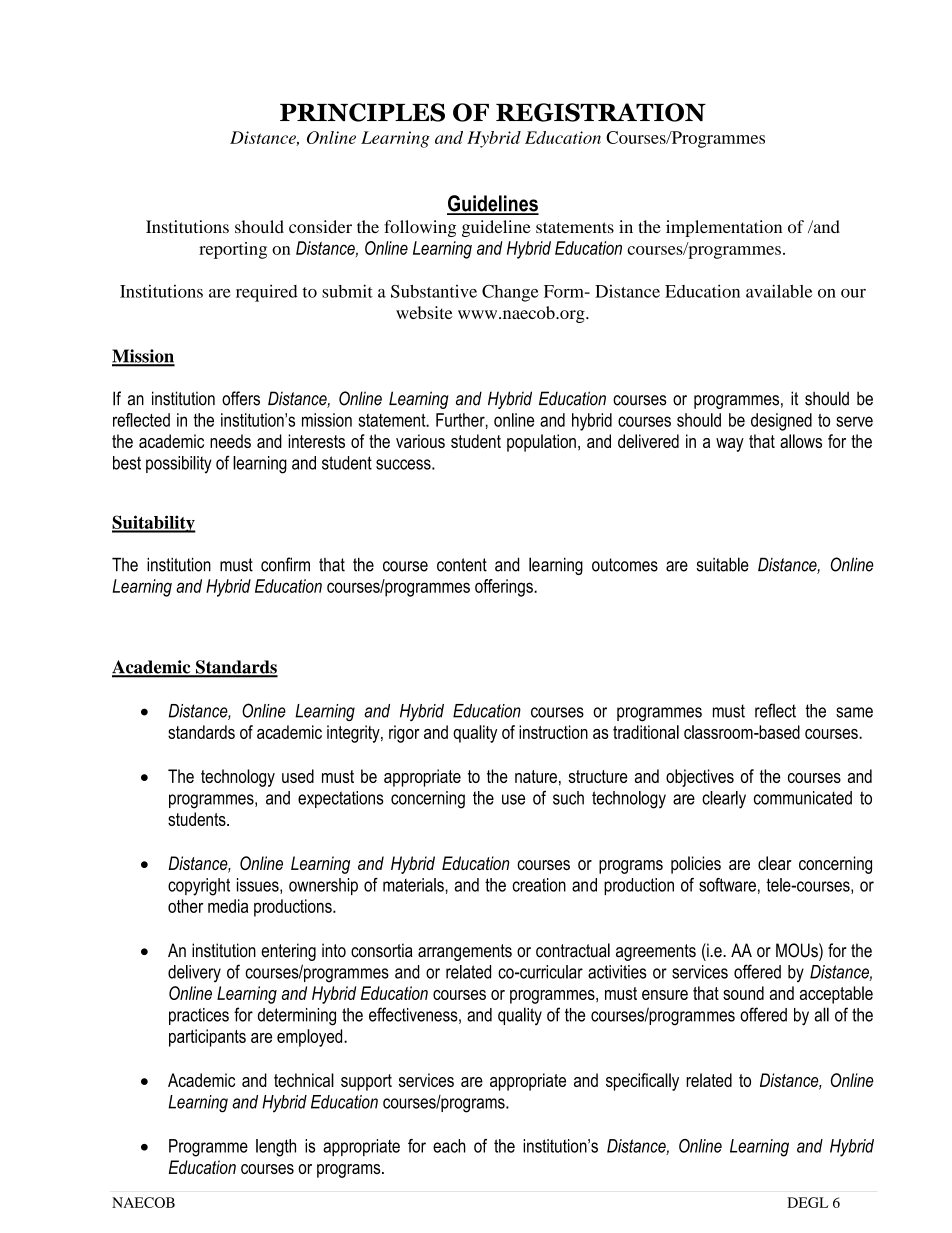 This page has height=1233, width=952. Describe the element at coordinates (179, 465) in the page. I see `possibility` at that location.
